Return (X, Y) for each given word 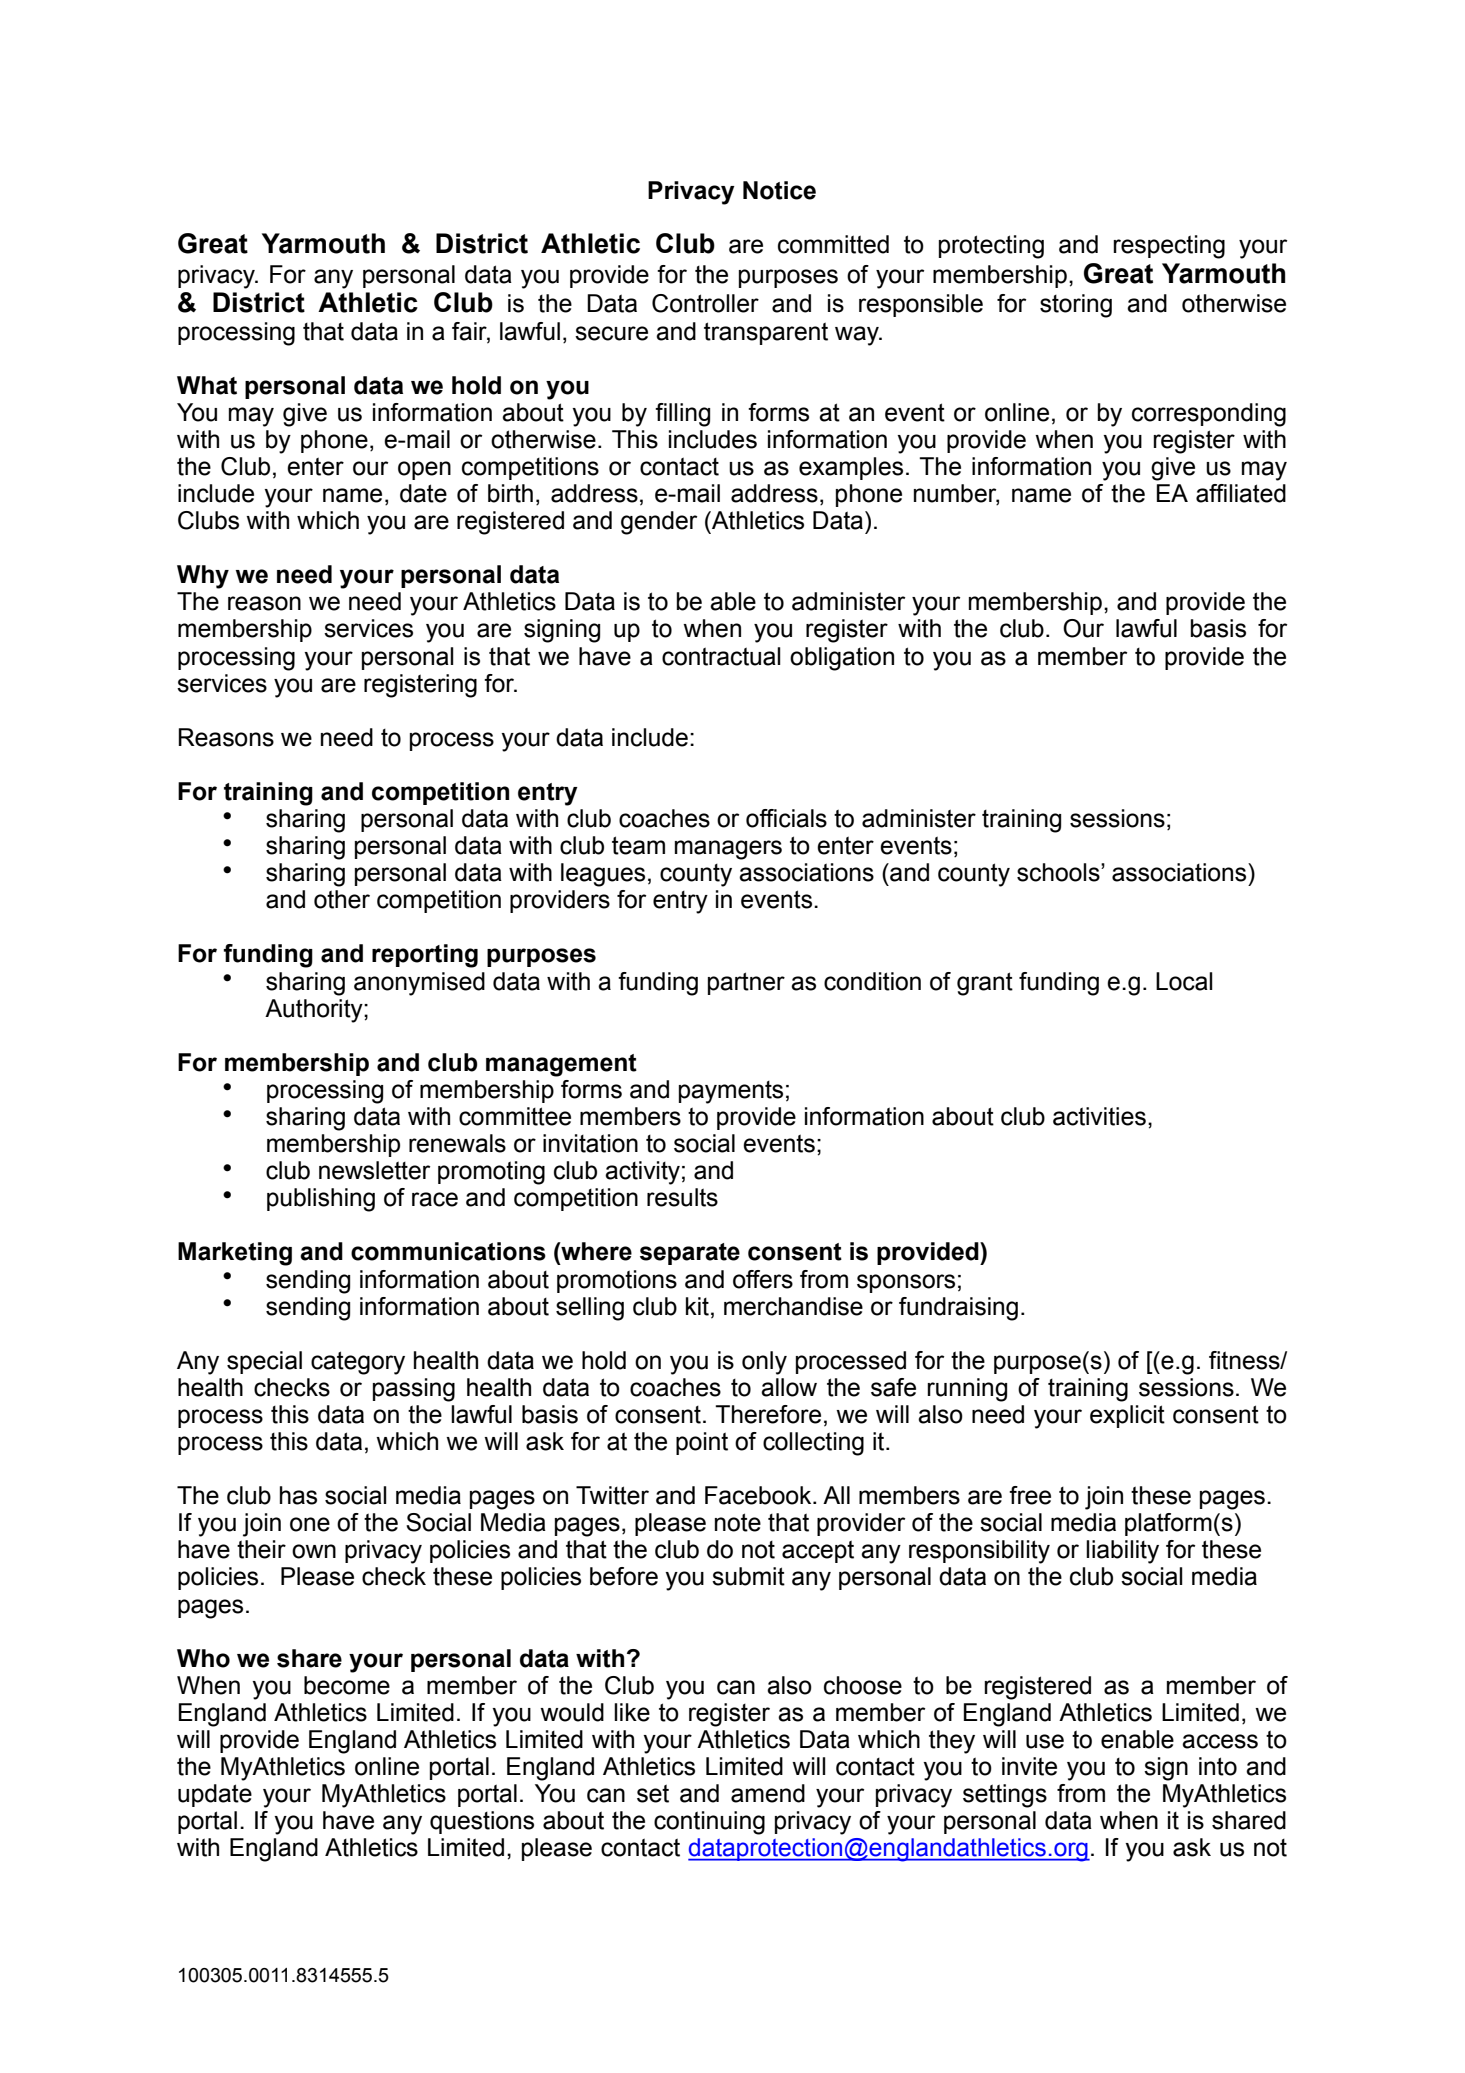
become (347, 1685)
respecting (1169, 247)
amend (768, 1793)
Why (203, 577)
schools (1059, 872)
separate (690, 1254)
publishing (321, 1200)
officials (786, 818)
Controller (705, 303)
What (207, 385)
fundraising (958, 1309)
